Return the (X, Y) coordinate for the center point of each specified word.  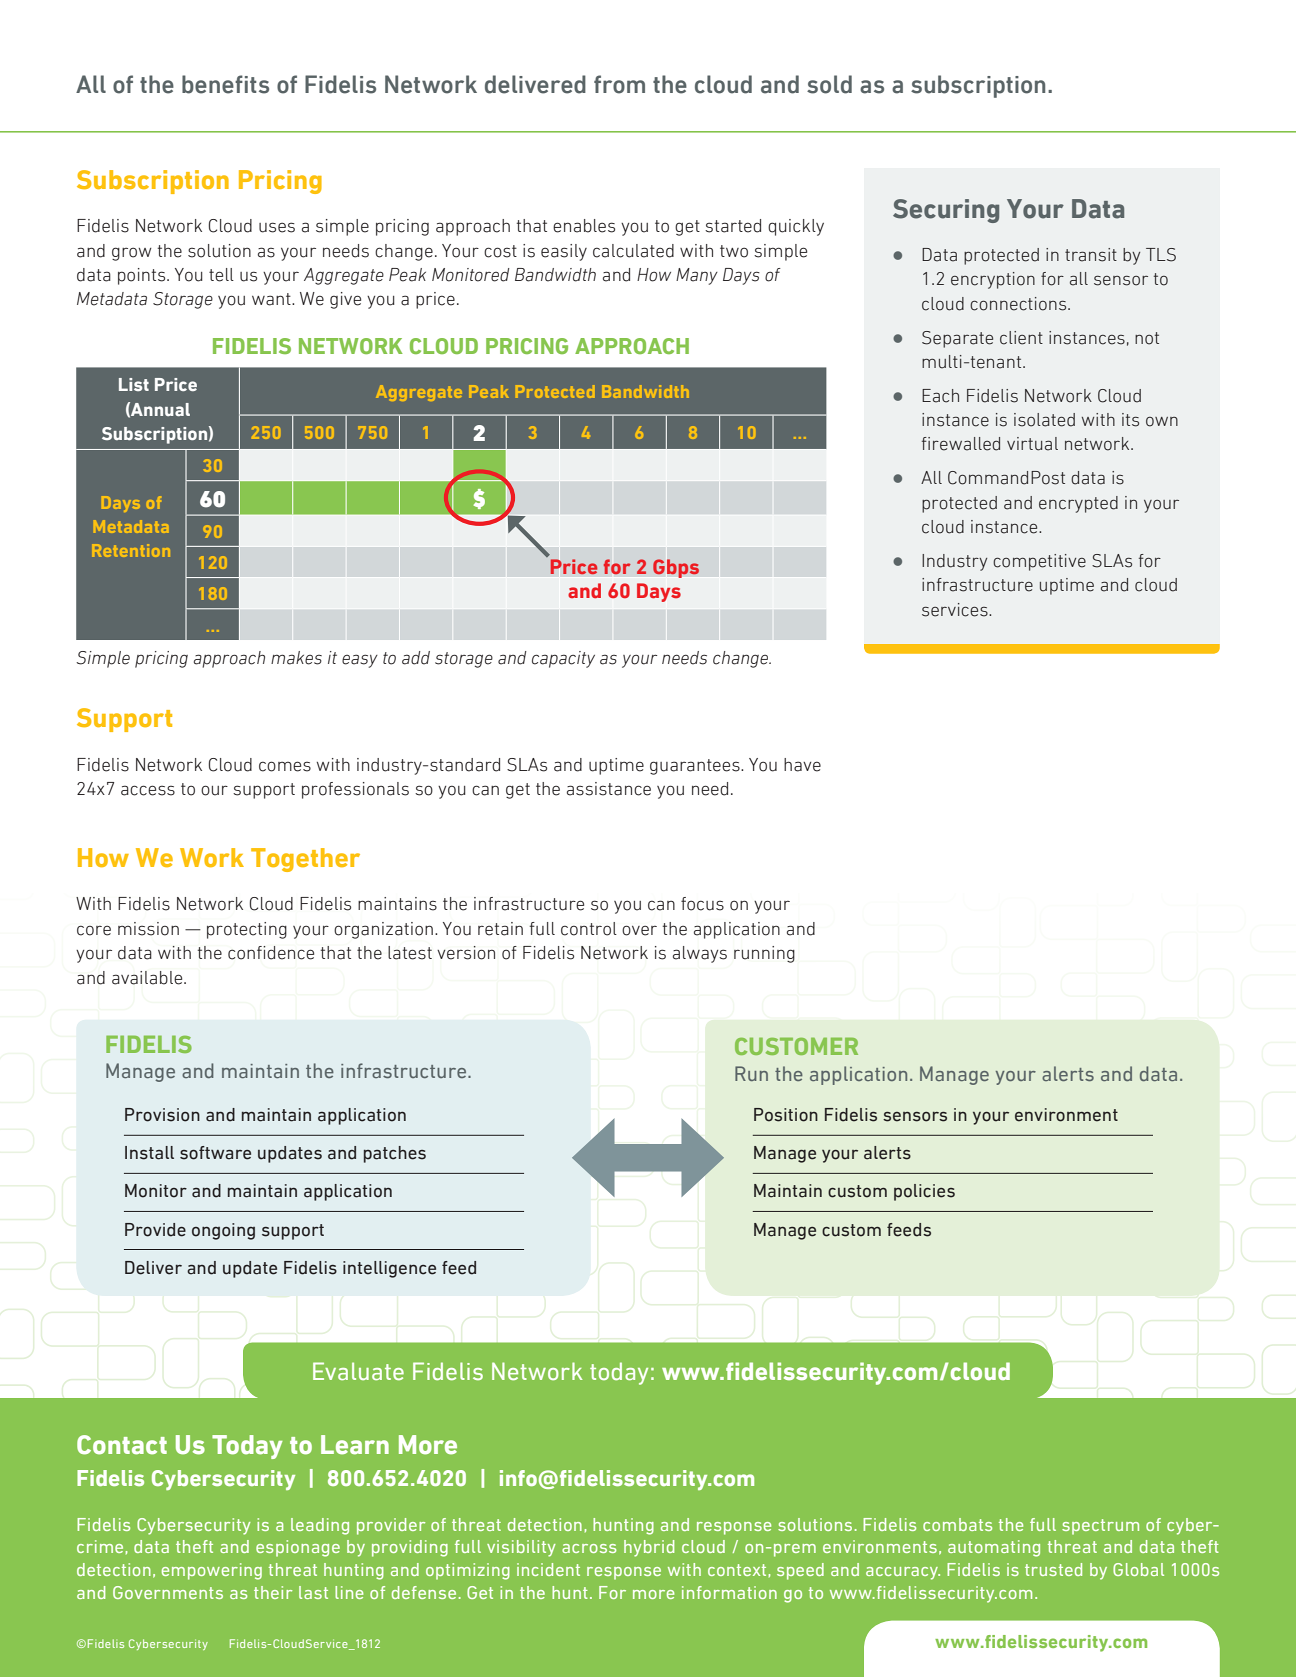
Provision (162, 1115)
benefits (225, 84)
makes (296, 658)
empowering (212, 1571)
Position (786, 1115)
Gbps (676, 568)
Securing (946, 211)
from (619, 84)
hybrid (649, 1548)
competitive (1039, 562)
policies (924, 1192)
